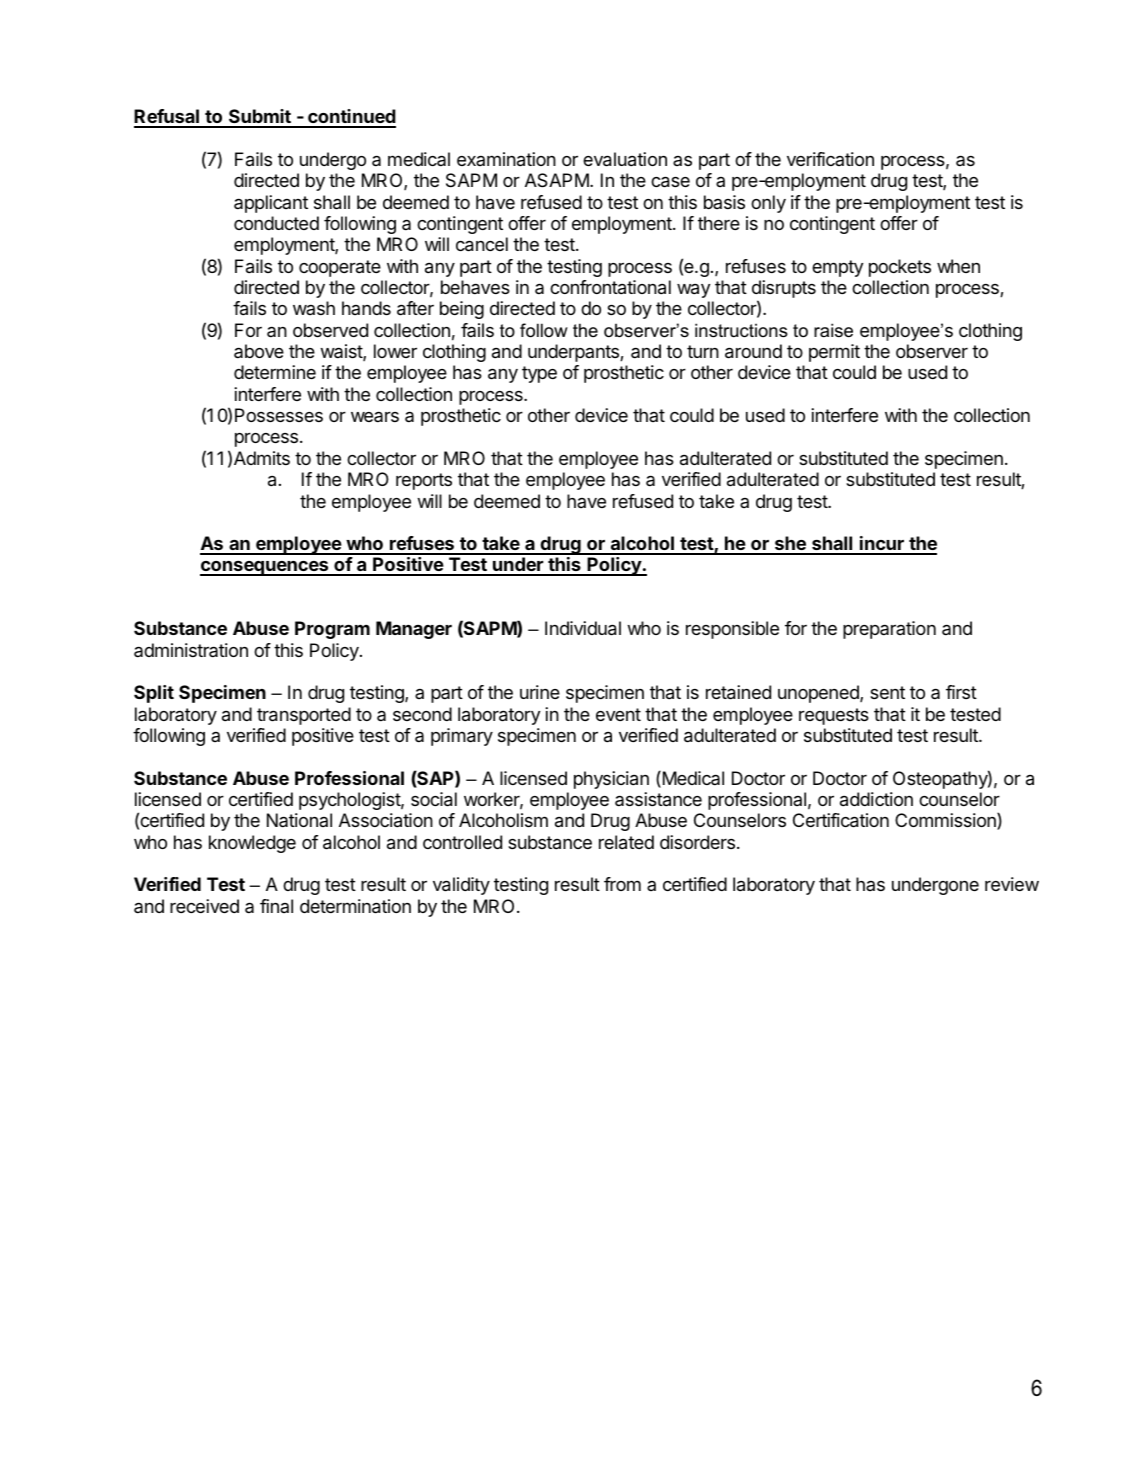  Describe the element at coordinates (260, 118) in the screenshot. I see `Submit` at that location.
